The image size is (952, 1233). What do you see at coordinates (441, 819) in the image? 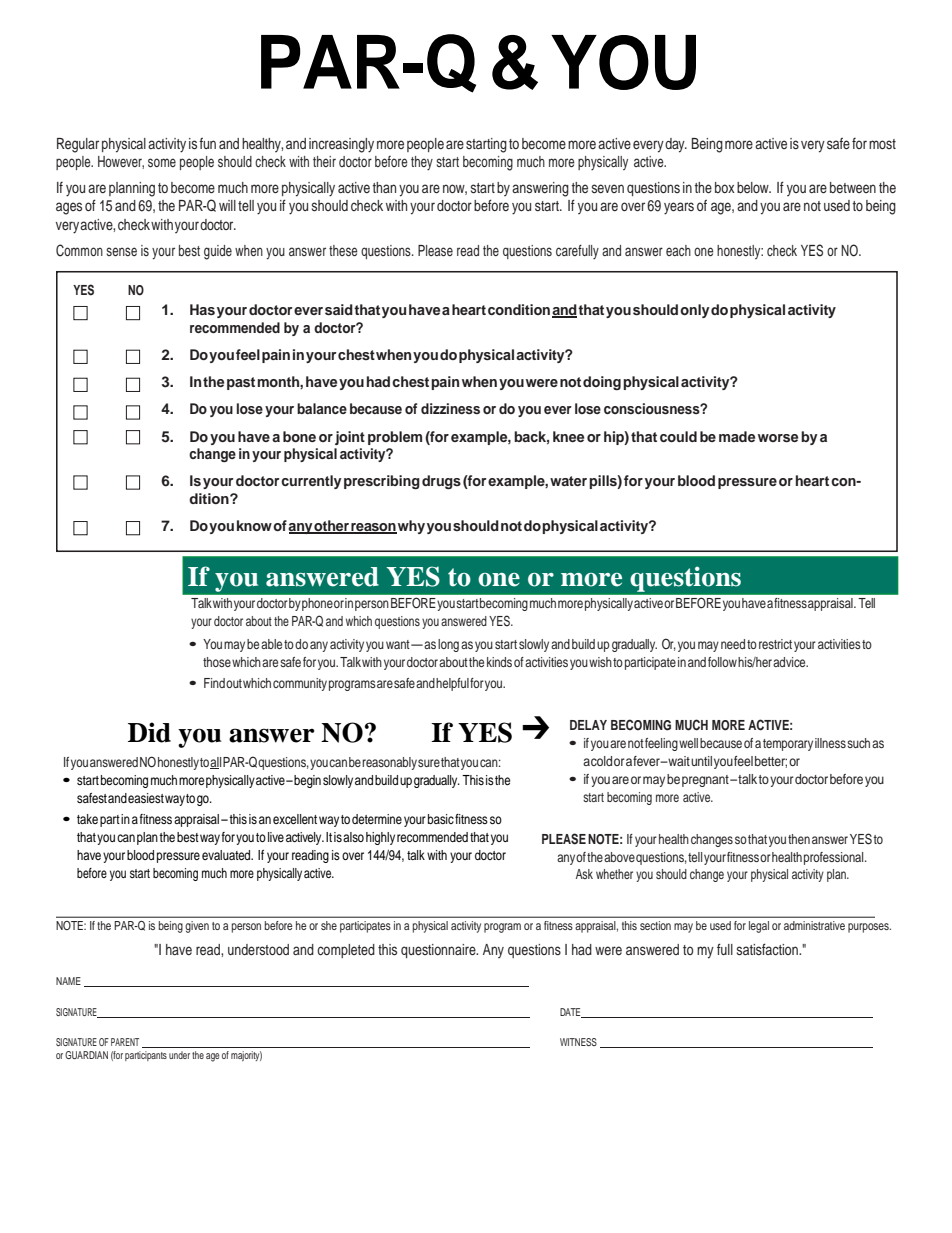
I see `basic` at bounding box center [441, 819].
